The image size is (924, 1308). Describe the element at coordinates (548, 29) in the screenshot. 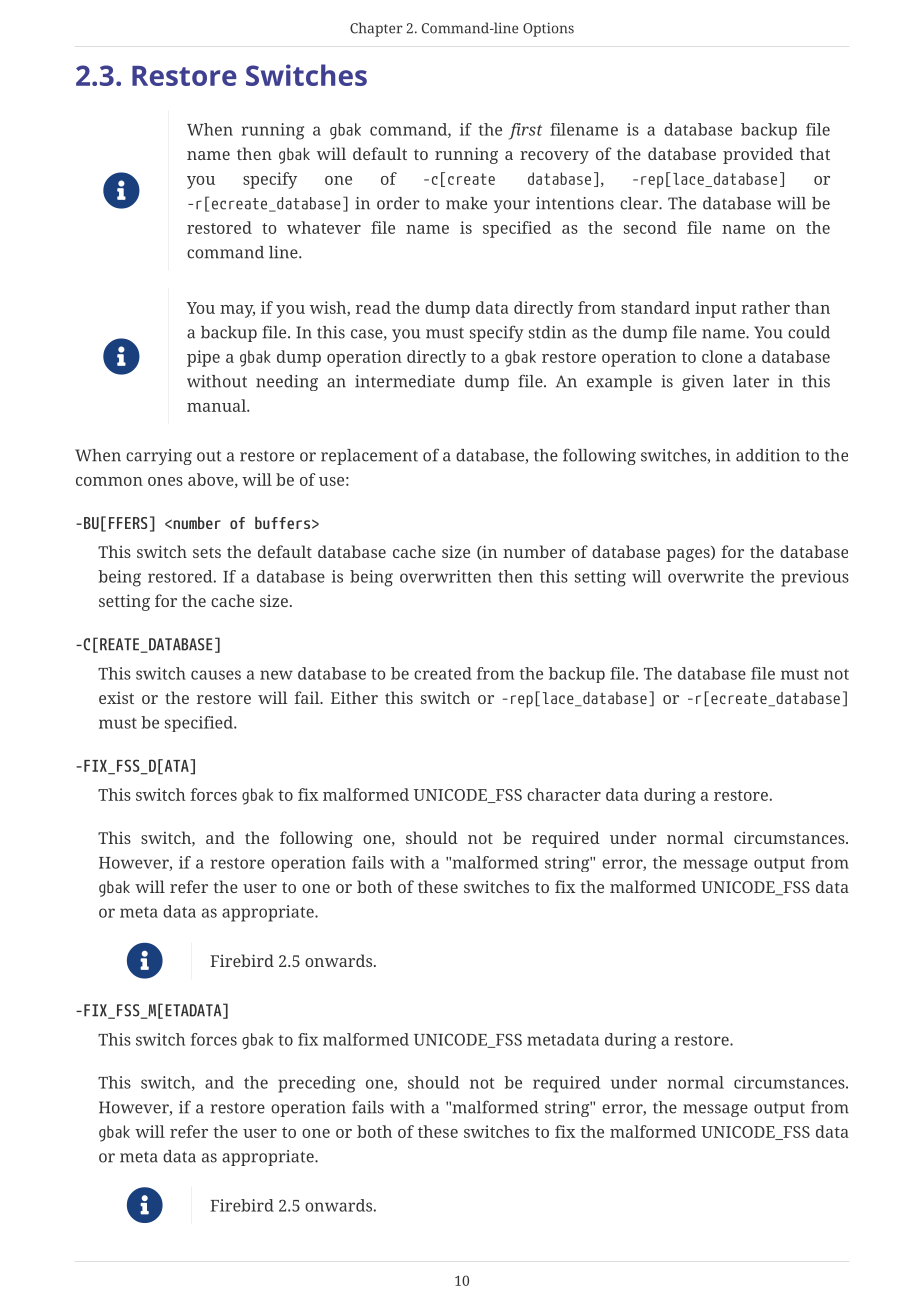

I see `Options` at that location.
